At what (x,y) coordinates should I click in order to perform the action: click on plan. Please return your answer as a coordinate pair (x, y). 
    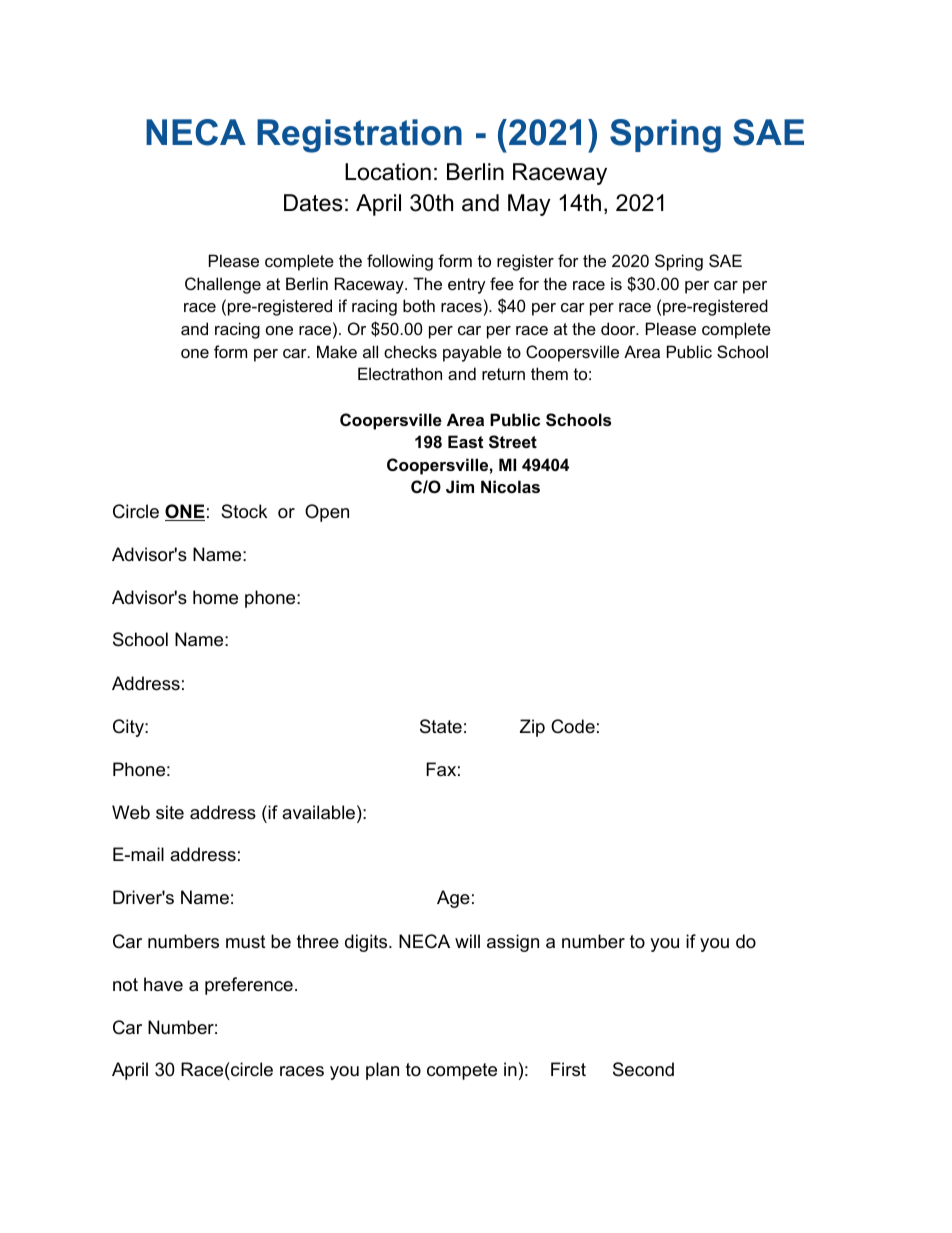
    Looking at the image, I should click on (382, 1071).
